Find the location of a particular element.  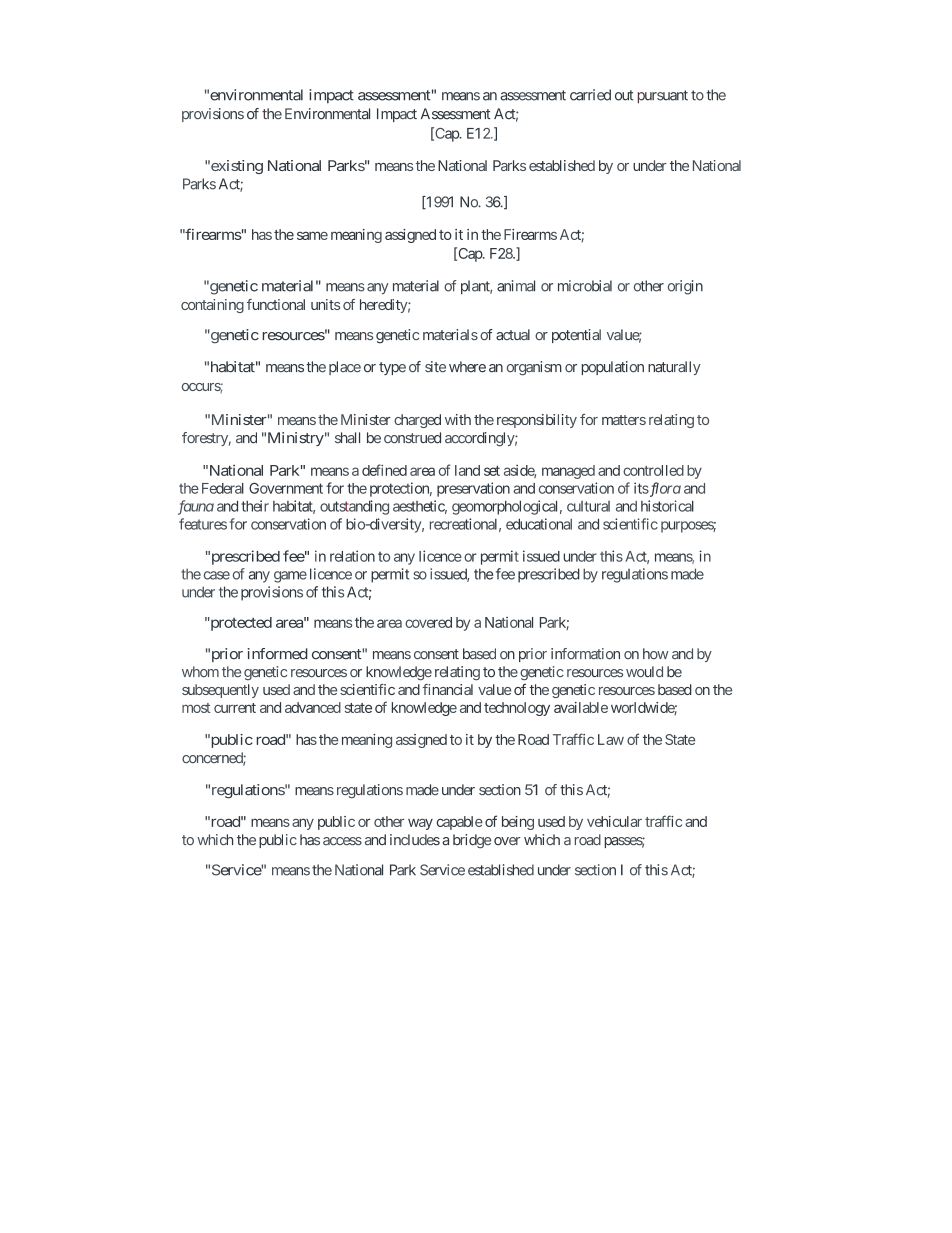

carried is located at coordinates (590, 95).
